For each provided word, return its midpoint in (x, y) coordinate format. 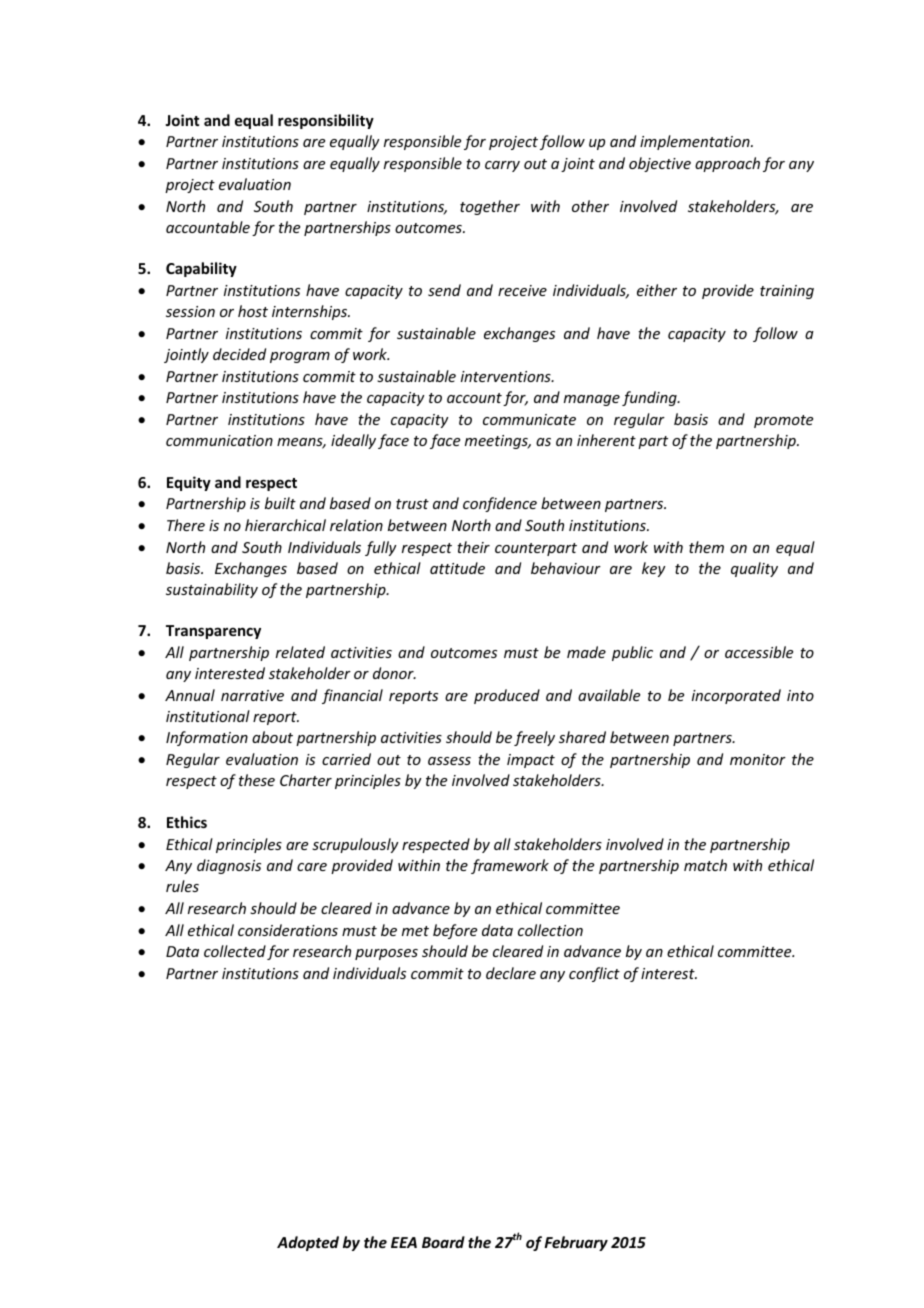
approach (727, 164)
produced (507, 696)
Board (443, 1242)
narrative (252, 695)
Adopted (308, 1243)
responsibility (326, 121)
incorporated (736, 696)
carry (502, 166)
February (576, 1243)
